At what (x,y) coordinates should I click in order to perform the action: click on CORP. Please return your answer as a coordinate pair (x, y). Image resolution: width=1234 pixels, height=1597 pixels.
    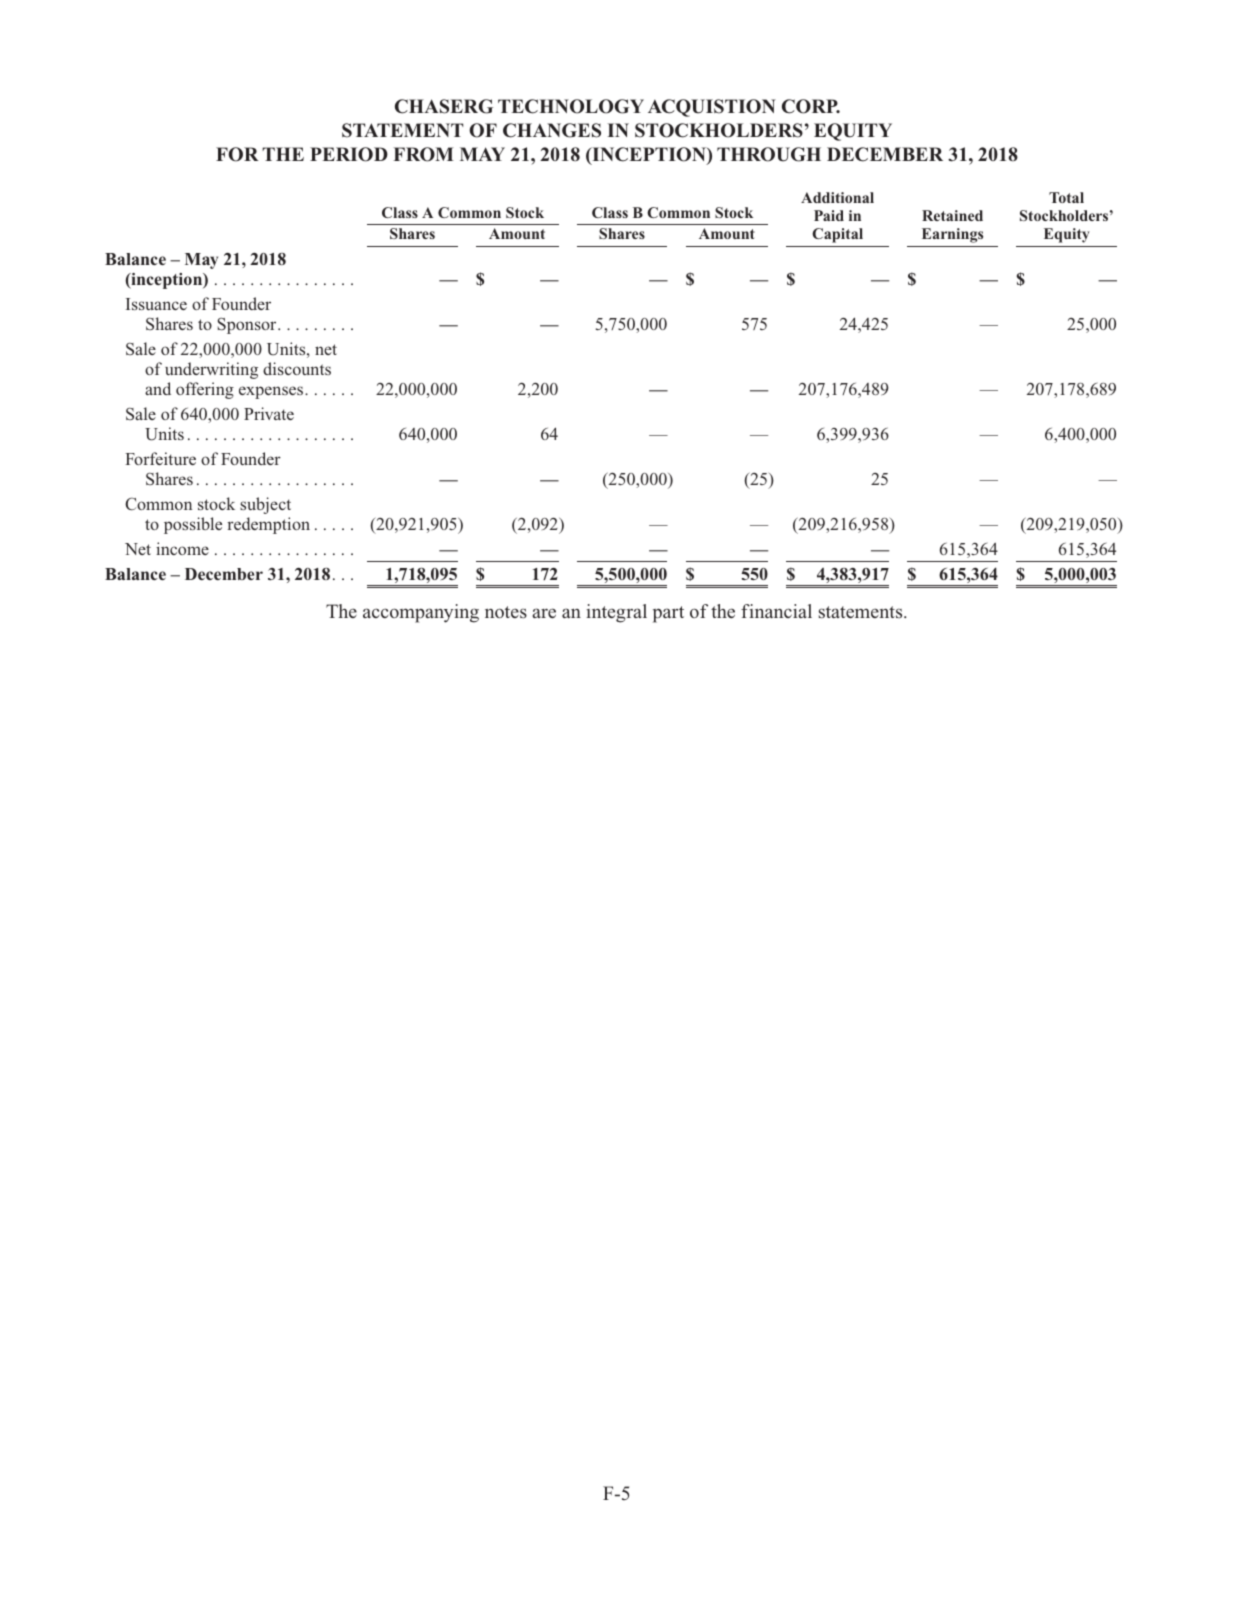
    Looking at the image, I should click on (811, 106).
